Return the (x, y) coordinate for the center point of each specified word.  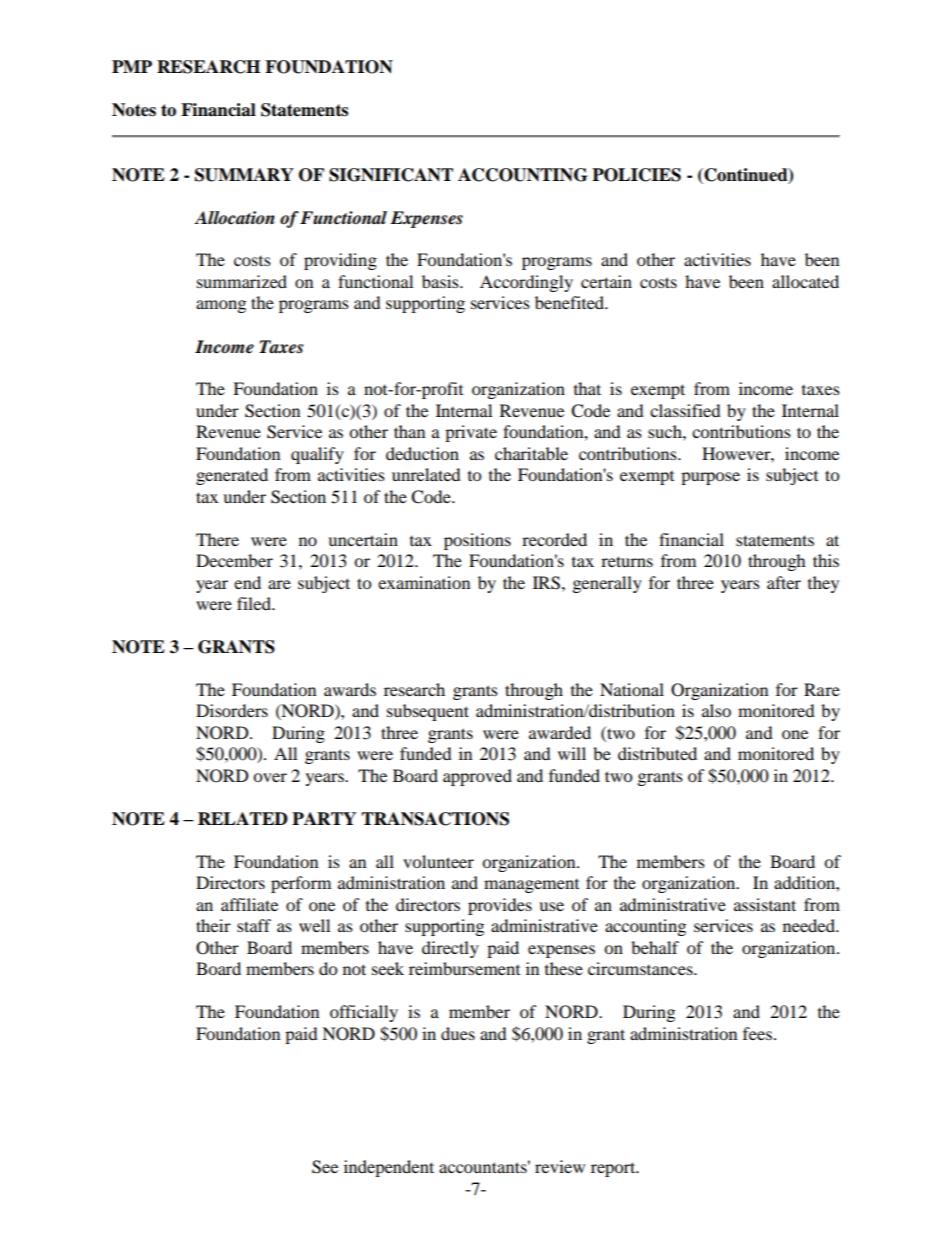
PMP (132, 66)
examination (424, 582)
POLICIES (636, 175)
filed (255, 603)
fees (757, 1033)
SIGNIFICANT (391, 175)
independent (389, 1168)
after (784, 582)
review (560, 1166)
